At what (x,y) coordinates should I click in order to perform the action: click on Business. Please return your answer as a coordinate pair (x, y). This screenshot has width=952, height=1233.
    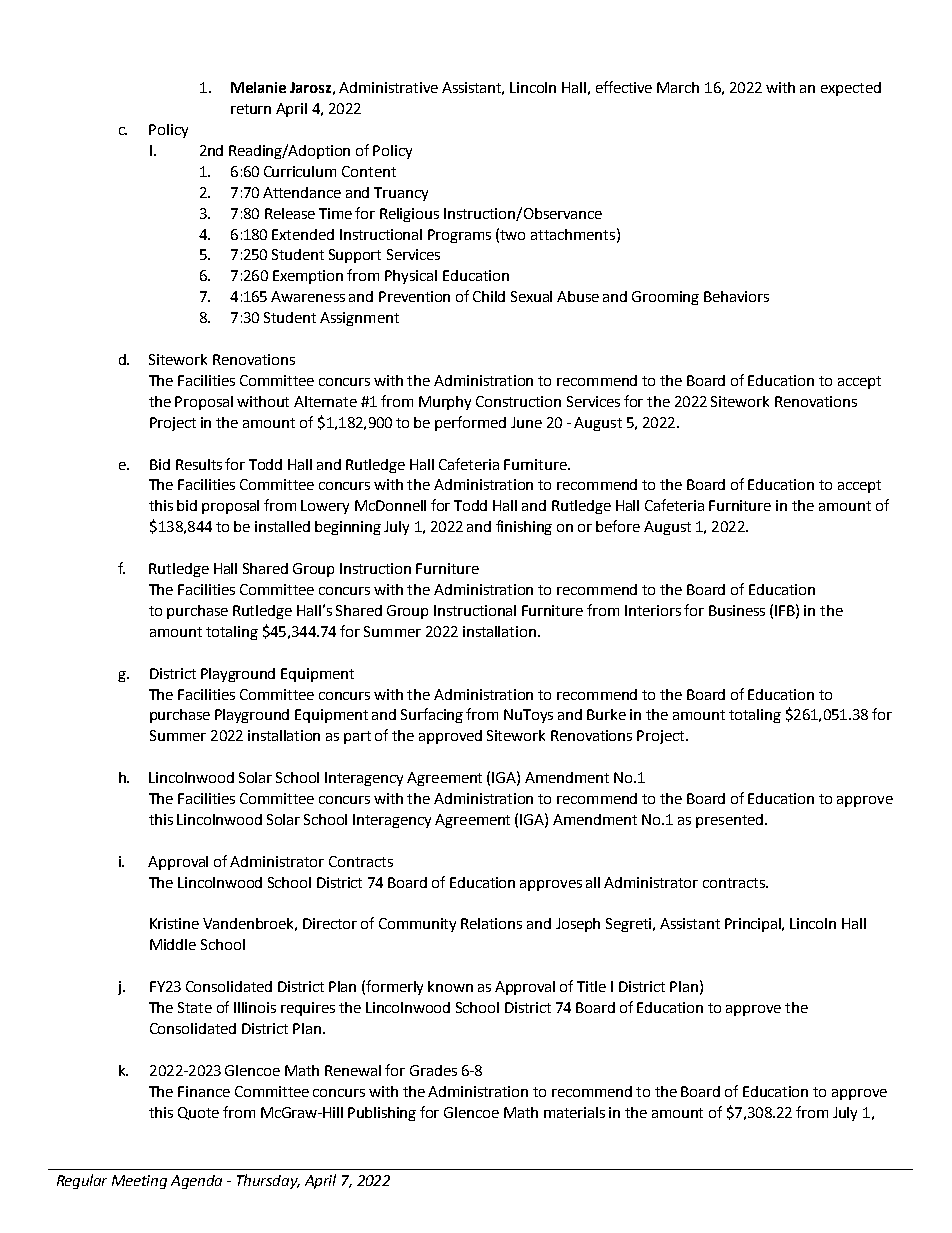
    Looking at the image, I should click on (737, 610).
